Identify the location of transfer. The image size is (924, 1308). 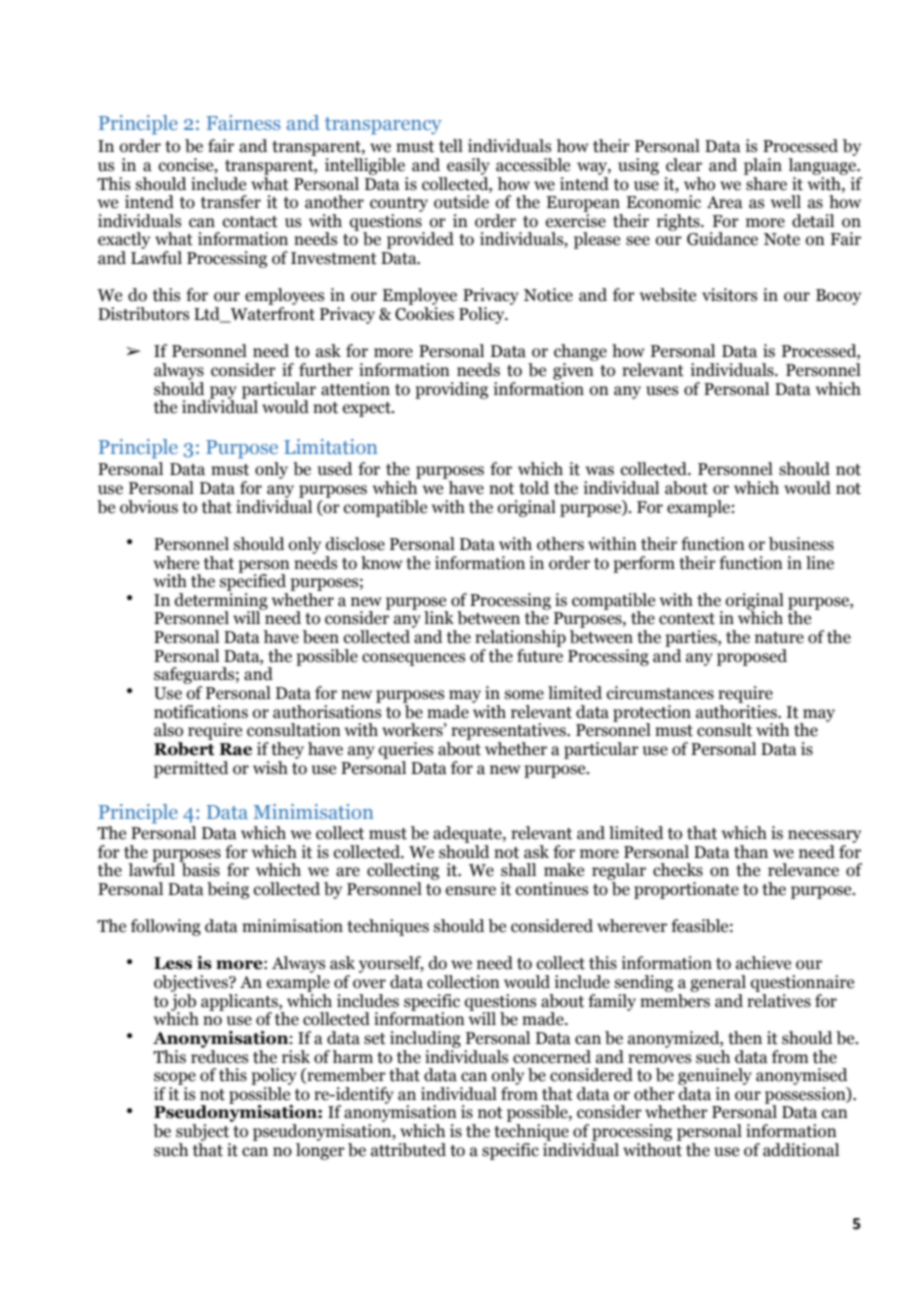
(231, 202).
